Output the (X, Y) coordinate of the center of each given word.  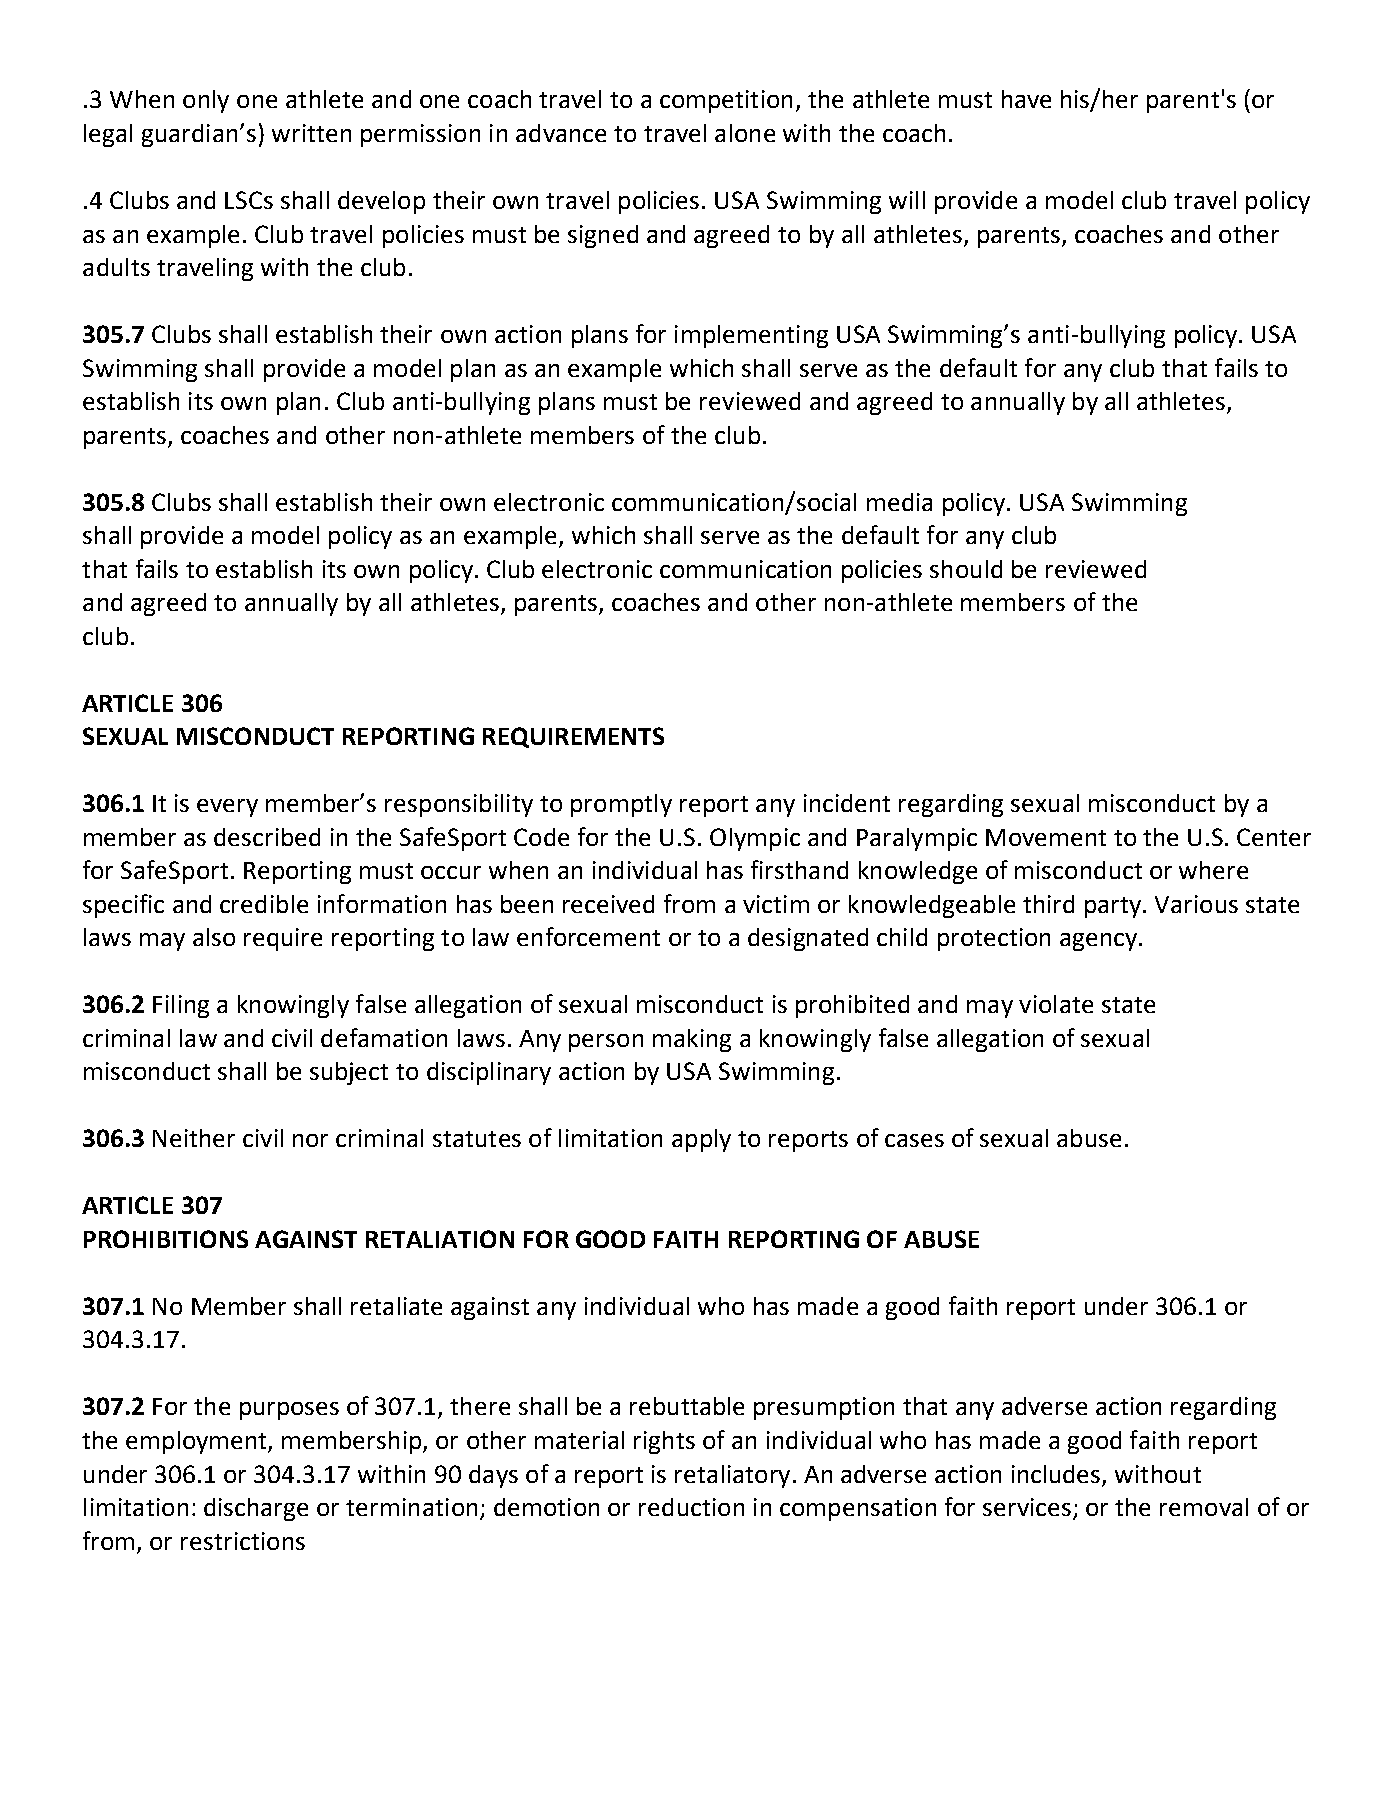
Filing (181, 1006)
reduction (691, 1507)
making (692, 1040)
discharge (256, 1509)
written (311, 133)
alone (745, 133)
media (899, 502)
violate (1056, 1004)
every (227, 808)
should (966, 569)
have (1026, 99)
